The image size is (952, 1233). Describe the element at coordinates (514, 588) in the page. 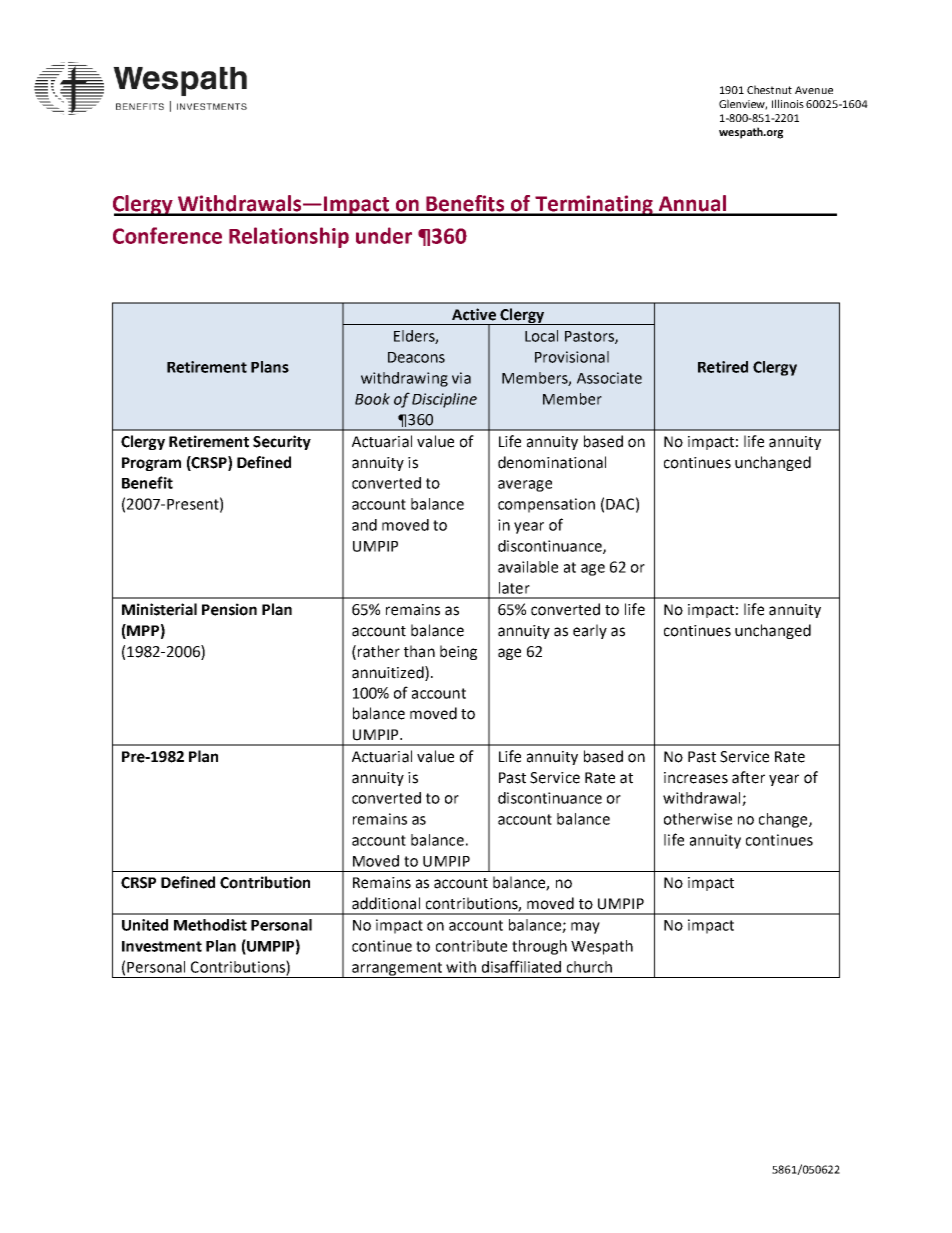

I see `later` at that location.
